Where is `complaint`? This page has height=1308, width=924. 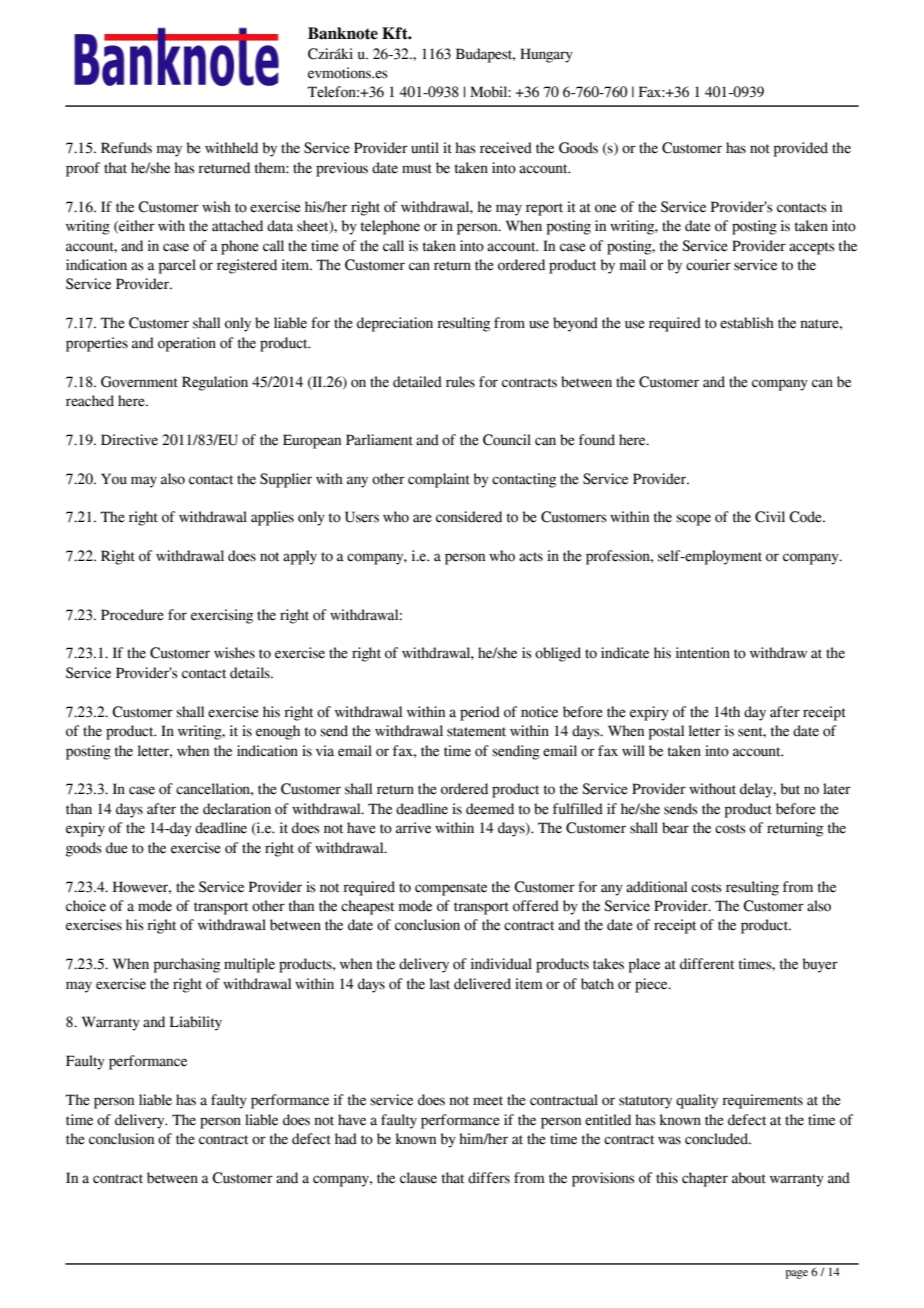
complaint is located at coordinates (439, 480).
